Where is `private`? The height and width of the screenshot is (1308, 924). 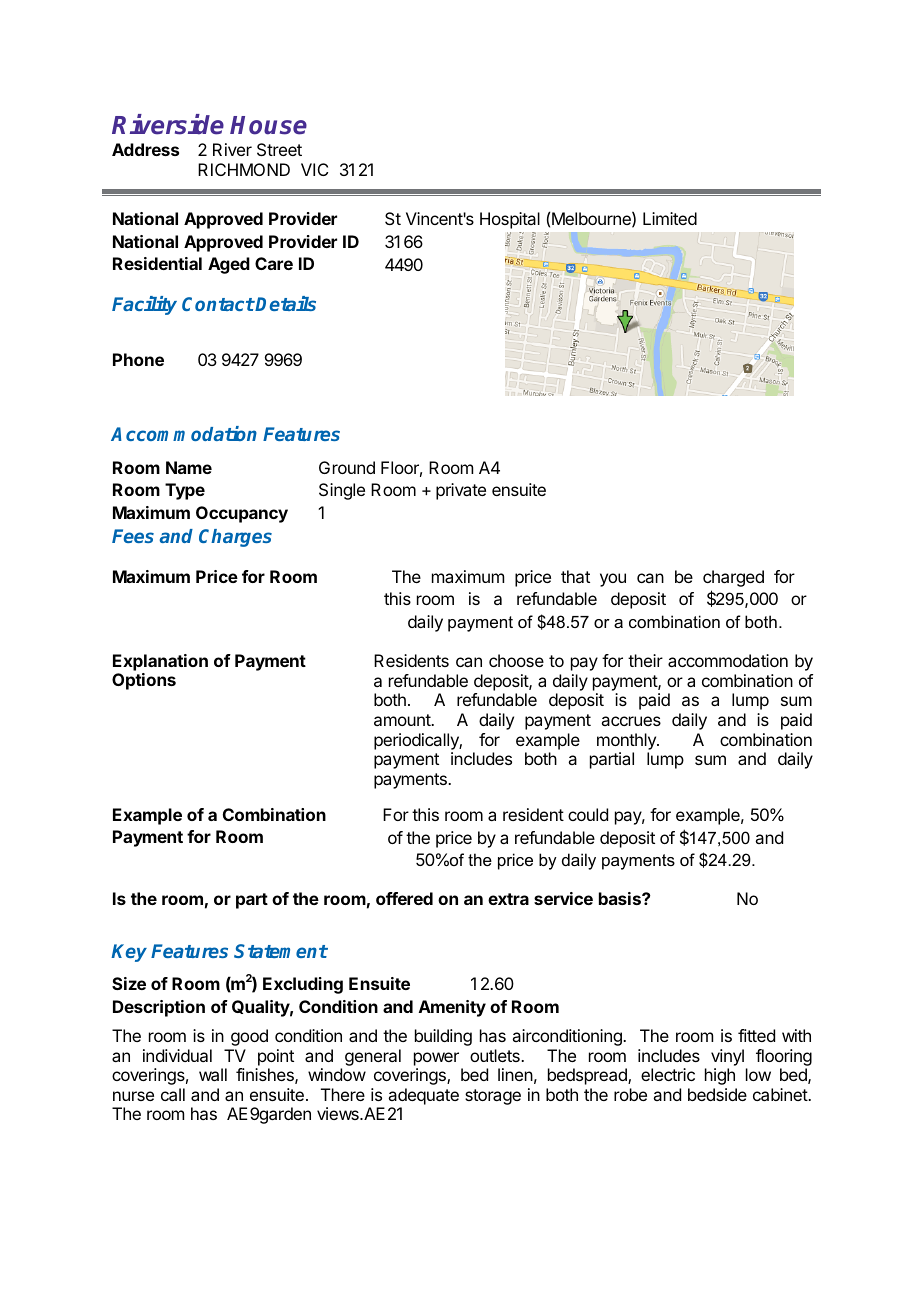 private is located at coordinates (461, 491).
